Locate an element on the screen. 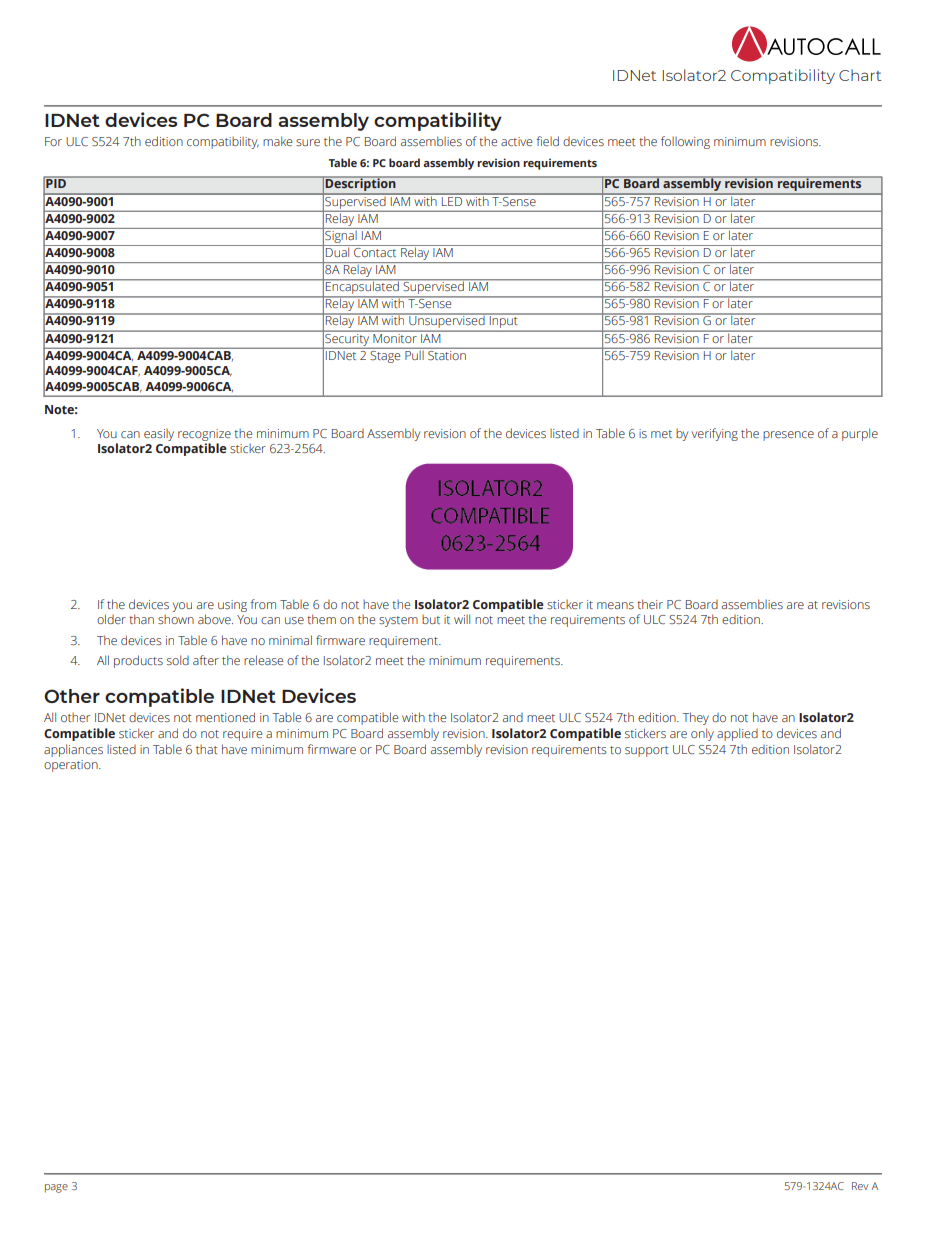 The image size is (952, 1233). following is located at coordinates (685, 142).
